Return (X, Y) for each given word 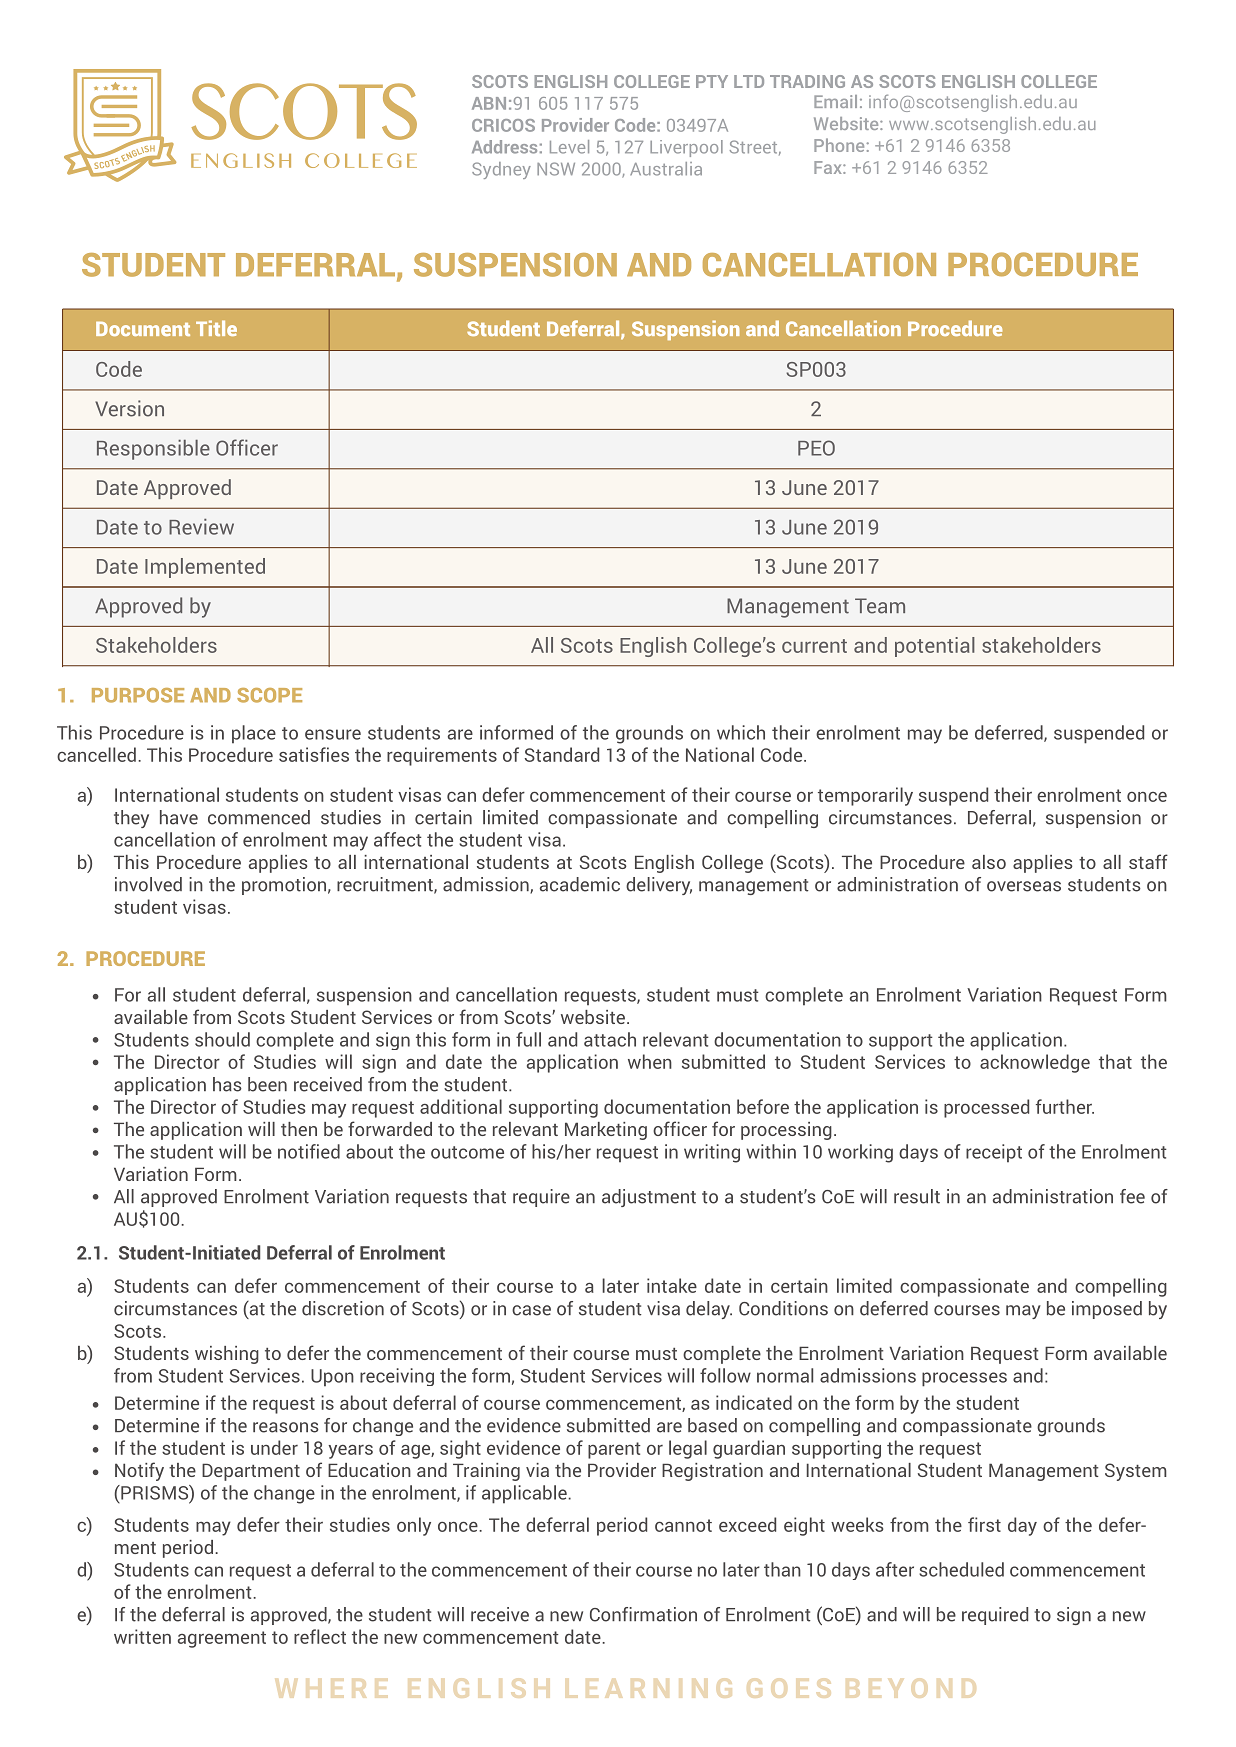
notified (309, 1151)
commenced (259, 817)
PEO (816, 448)
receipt (994, 1153)
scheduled (961, 1569)
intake (672, 1285)
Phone (839, 145)
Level (569, 147)
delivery (659, 886)
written (142, 1636)
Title (216, 328)
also (989, 862)
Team (880, 606)
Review (201, 527)
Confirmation (643, 1614)
